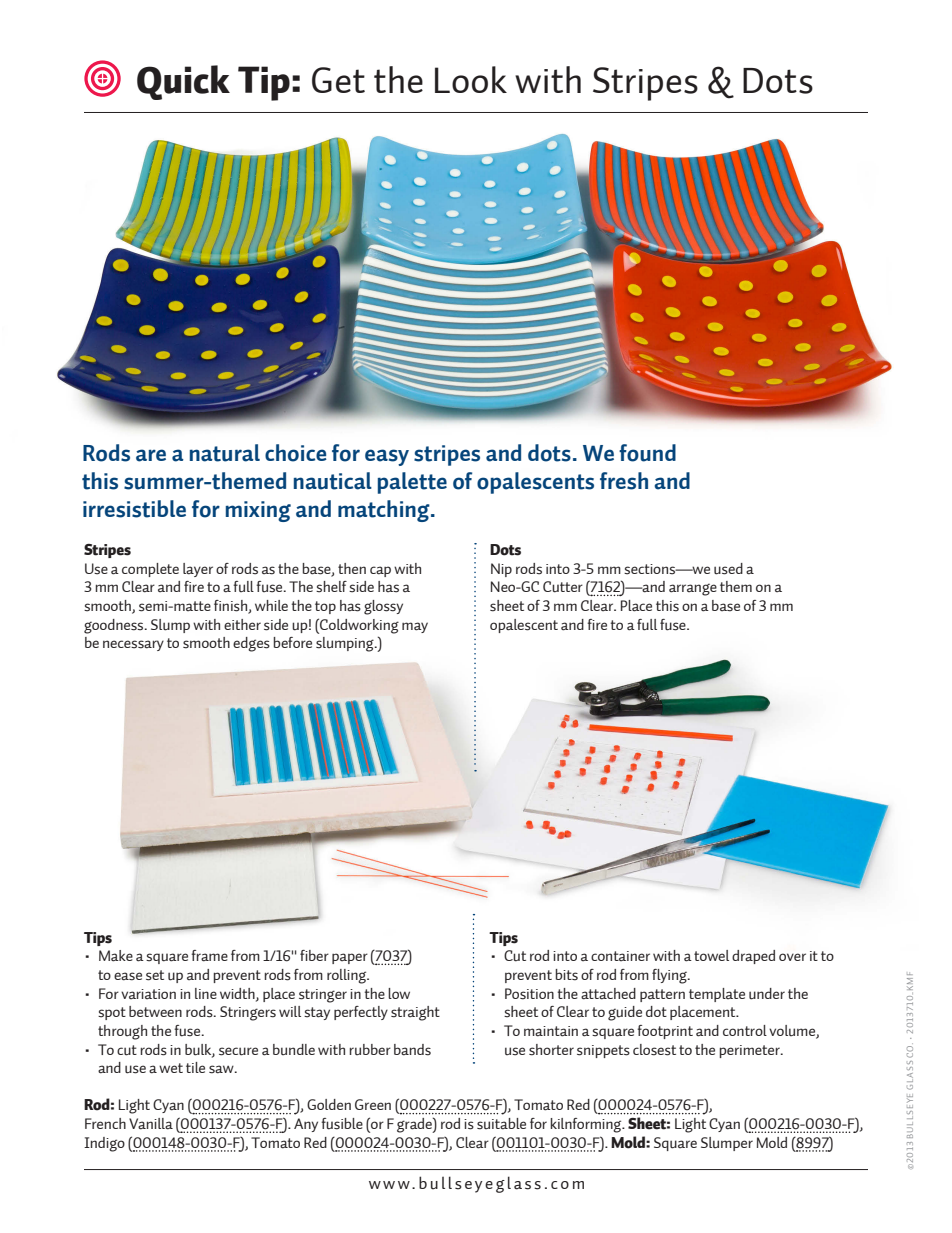 The image size is (952, 1233). Describe the element at coordinates (195, 1067) in the page. I see `tile` at that location.
